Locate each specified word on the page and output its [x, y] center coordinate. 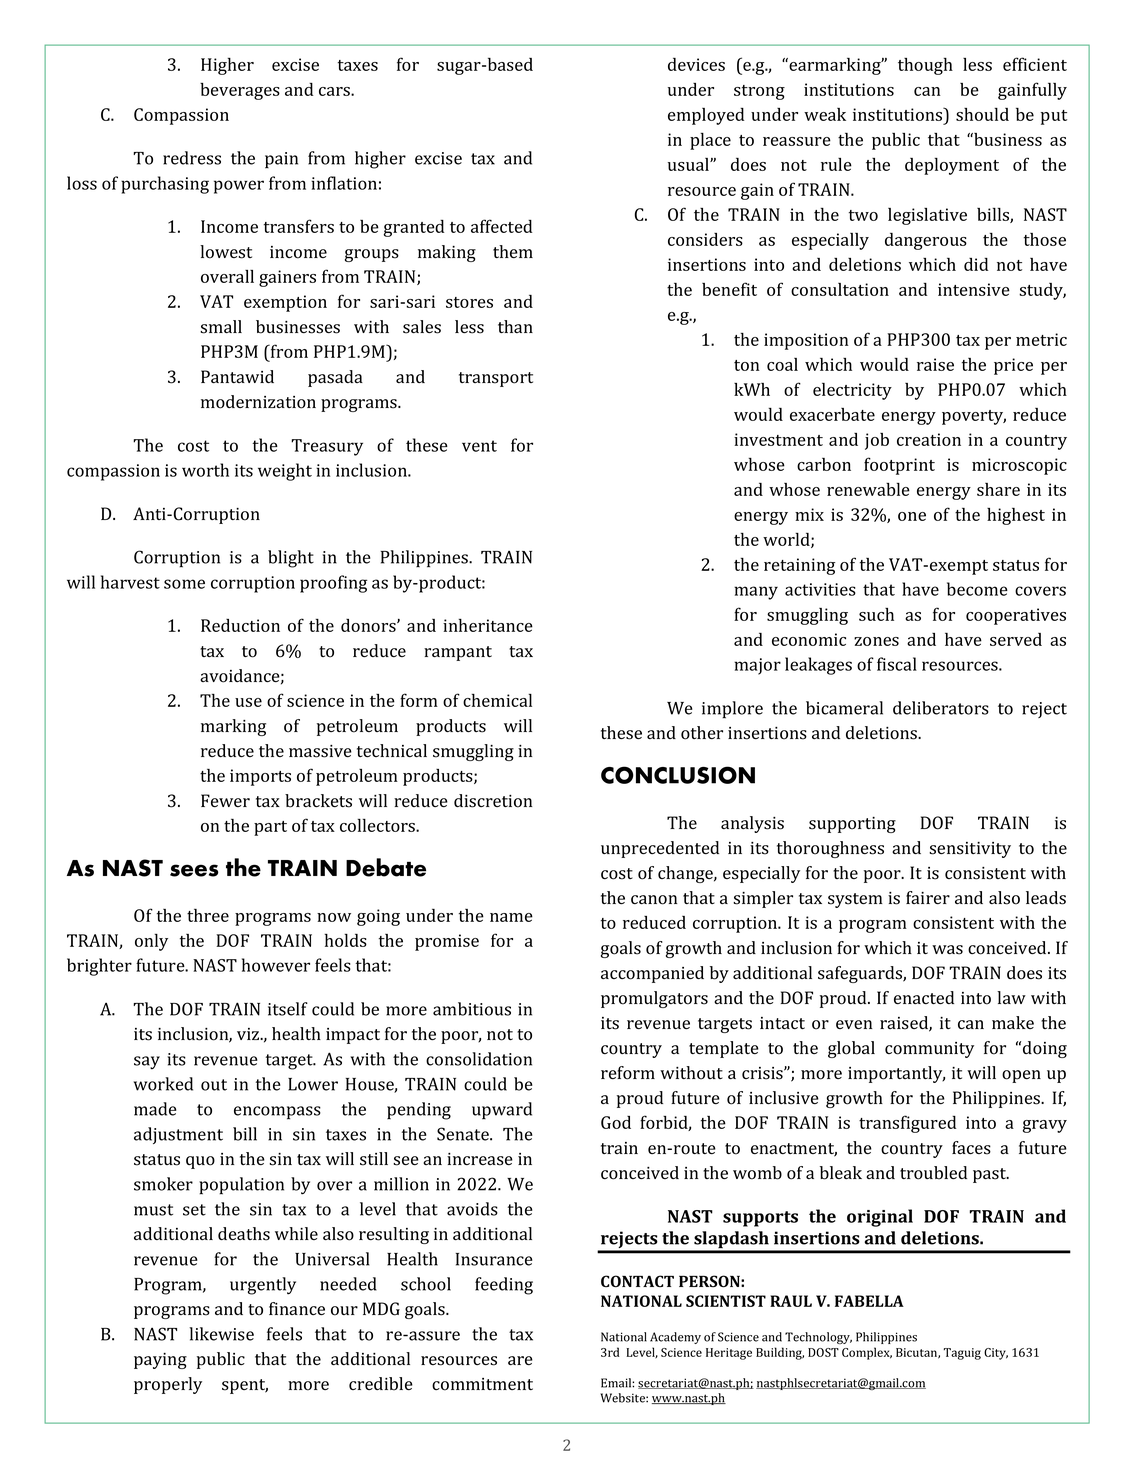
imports [260, 777]
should [982, 114]
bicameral [844, 708]
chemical [497, 700]
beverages [240, 91]
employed [706, 116]
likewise [221, 1334]
